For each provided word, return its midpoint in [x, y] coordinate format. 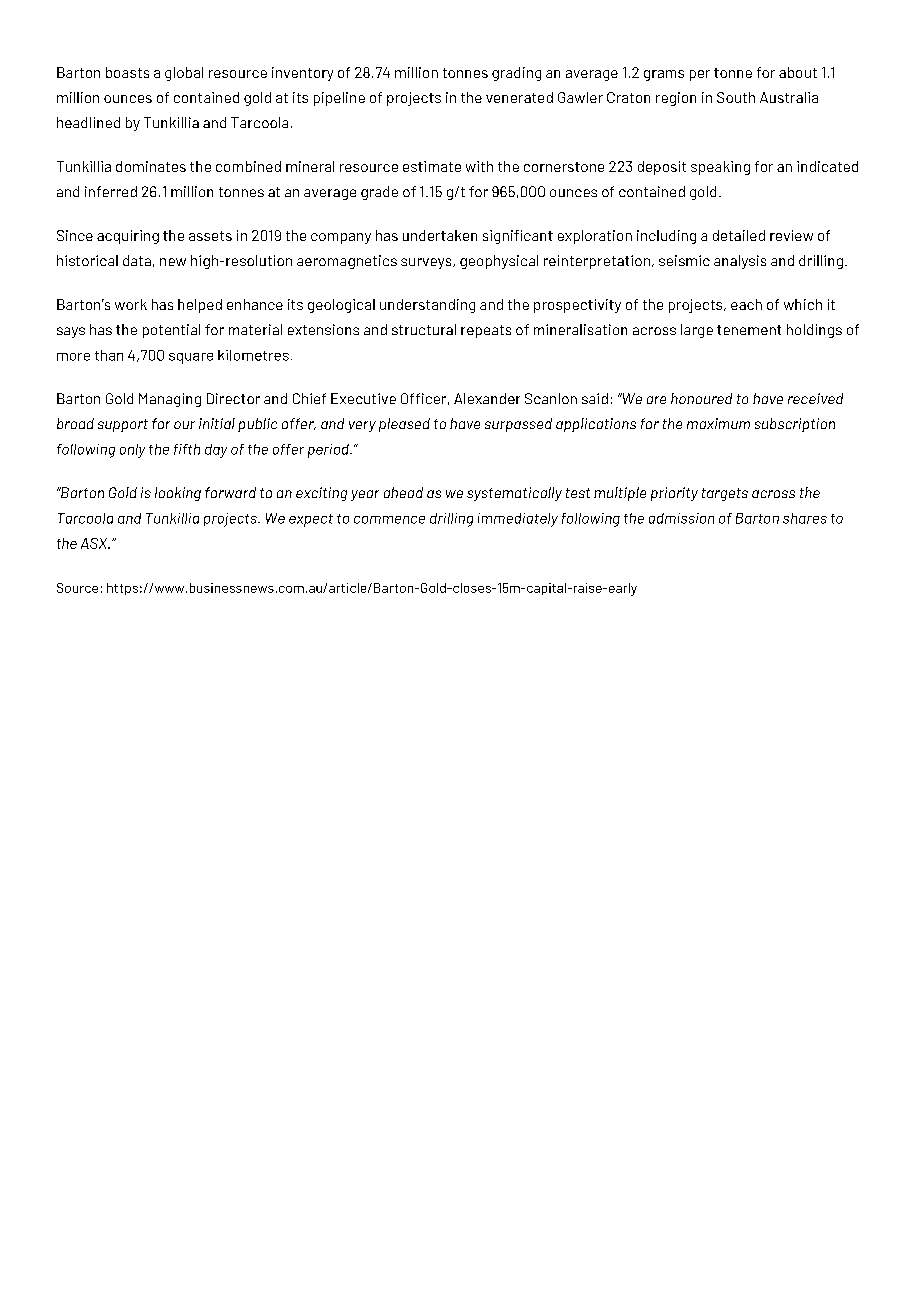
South [736, 97]
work [131, 304]
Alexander [487, 398]
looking [178, 494]
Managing [170, 400]
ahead [403, 492]
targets [725, 494]
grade [379, 193]
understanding [427, 306]
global [184, 74]
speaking [720, 168]
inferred [111, 191]
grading [516, 74]
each [746, 304]
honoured [701, 398]
